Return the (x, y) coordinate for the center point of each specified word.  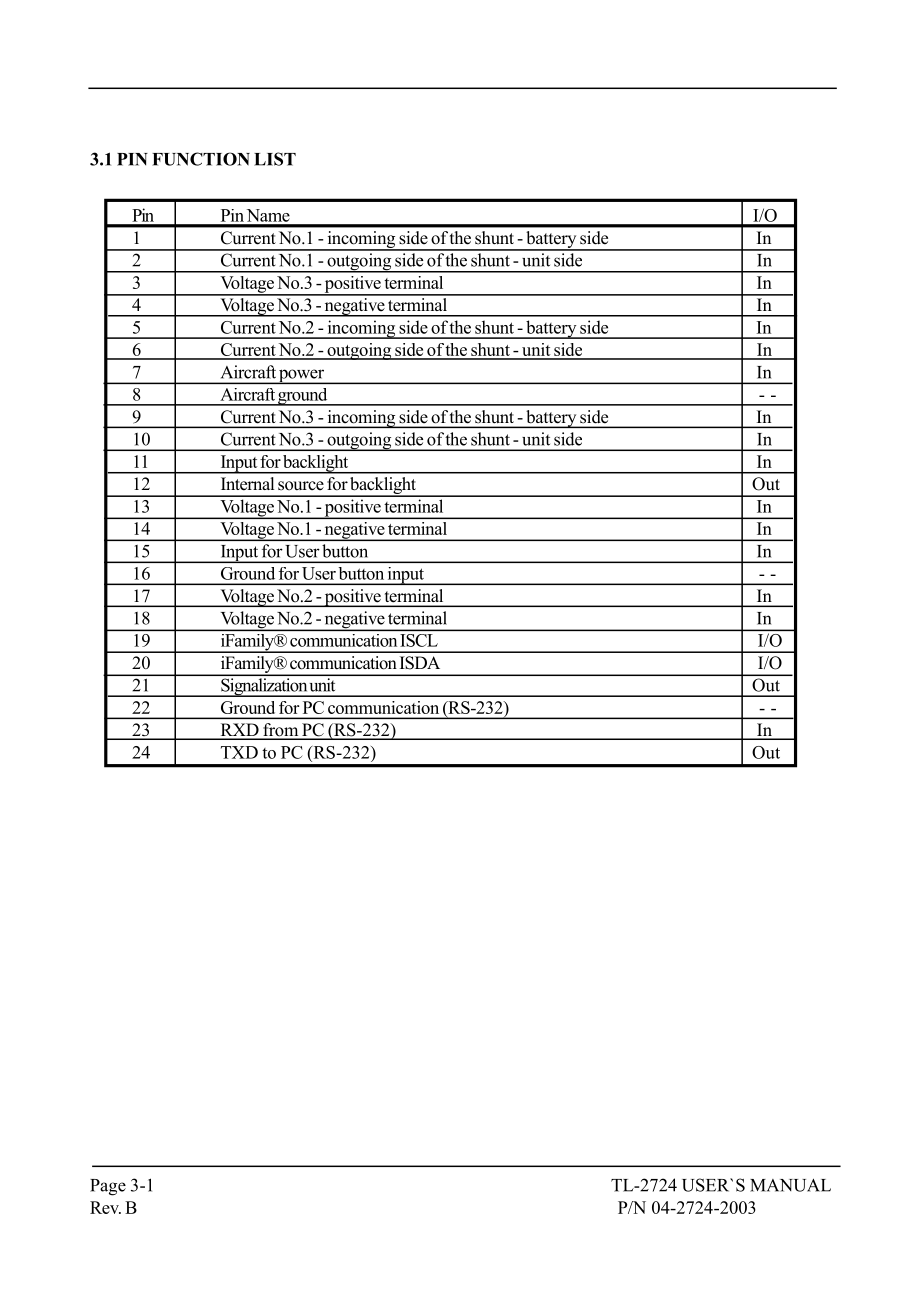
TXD (239, 752)
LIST (275, 159)
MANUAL (790, 1185)
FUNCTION (201, 159)
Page (108, 1187)
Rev (105, 1207)
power (301, 376)
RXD (239, 731)
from (281, 731)
